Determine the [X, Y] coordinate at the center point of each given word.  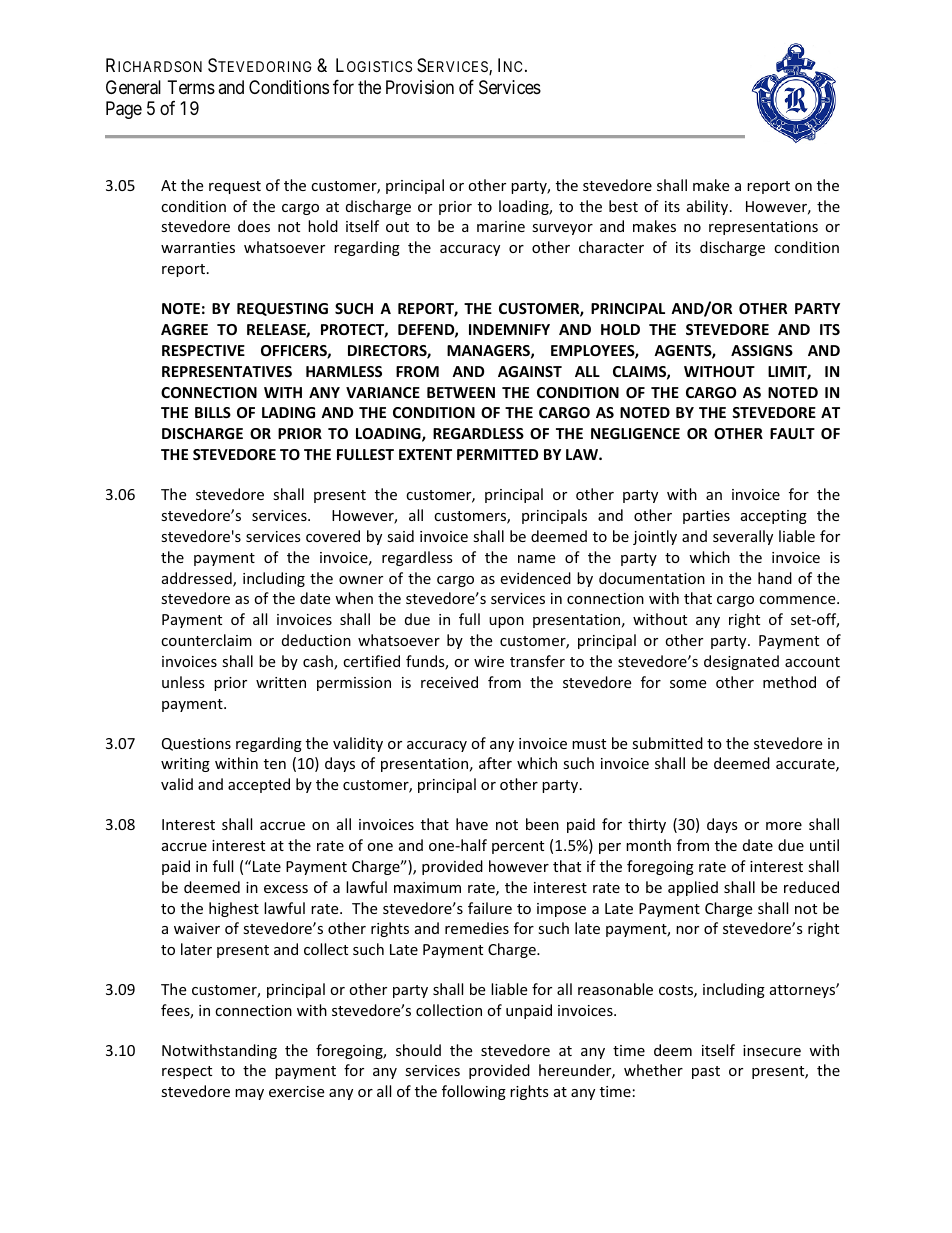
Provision [420, 87]
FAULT [792, 433]
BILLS [213, 412]
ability [709, 207]
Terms [191, 87]
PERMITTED [497, 454]
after [495, 763]
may [249, 1094]
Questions [196, 744]
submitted [667, 743]
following [474, 1092]
